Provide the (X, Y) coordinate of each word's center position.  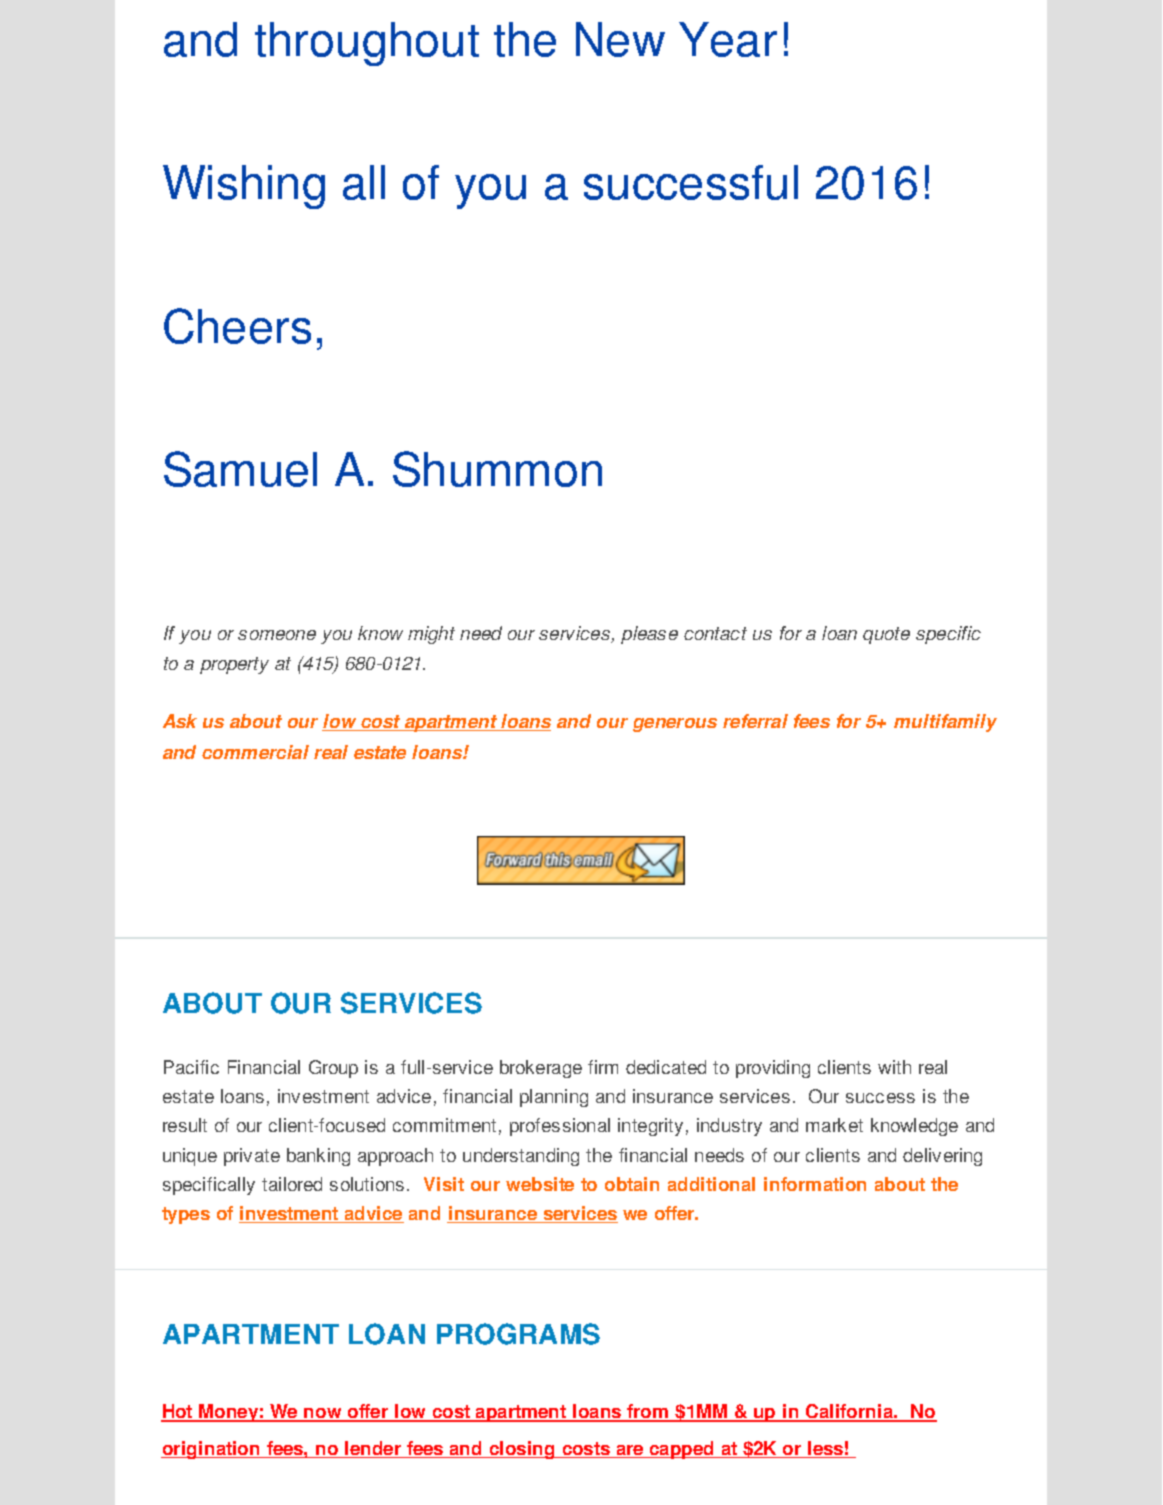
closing (522, 1450)
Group (333, 1069)
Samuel (240, 469)
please (649, 635)
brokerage (541, 1069)
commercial (255, 752)
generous (675, 725)
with (894, 1067)
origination (211, 1450)
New (620, 39)
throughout (367, 44)
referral (755, 721)
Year (728, 39)
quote (886, 635)
